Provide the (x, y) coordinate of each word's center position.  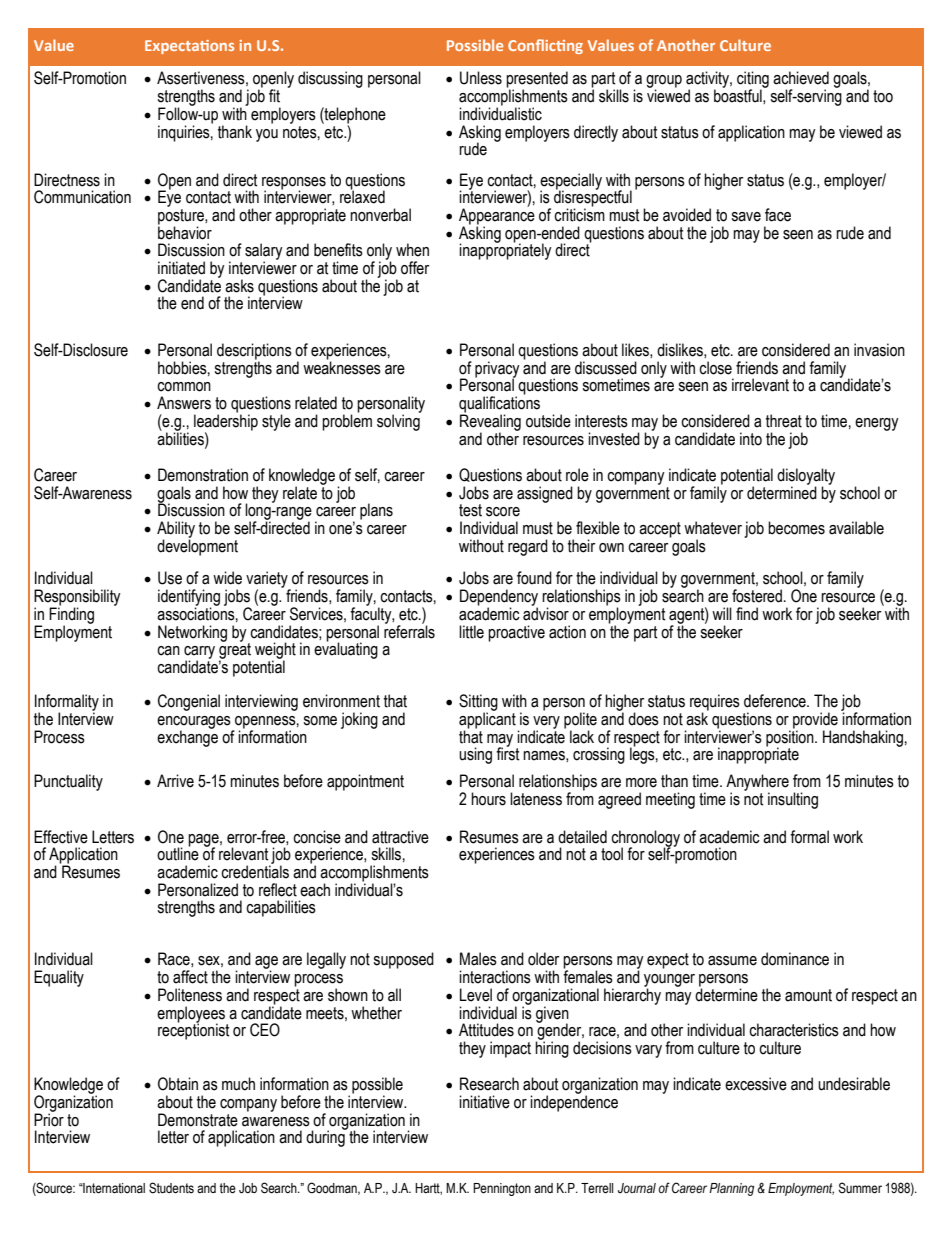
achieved (801, 78)
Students (171, 1188)
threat (784, 421)
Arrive (175, 781)
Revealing (490, 422)
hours (488, 799)
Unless (481, 78)
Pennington (502, 1189)
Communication (82, 197)
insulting (793, 800)
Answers (184, 403)
